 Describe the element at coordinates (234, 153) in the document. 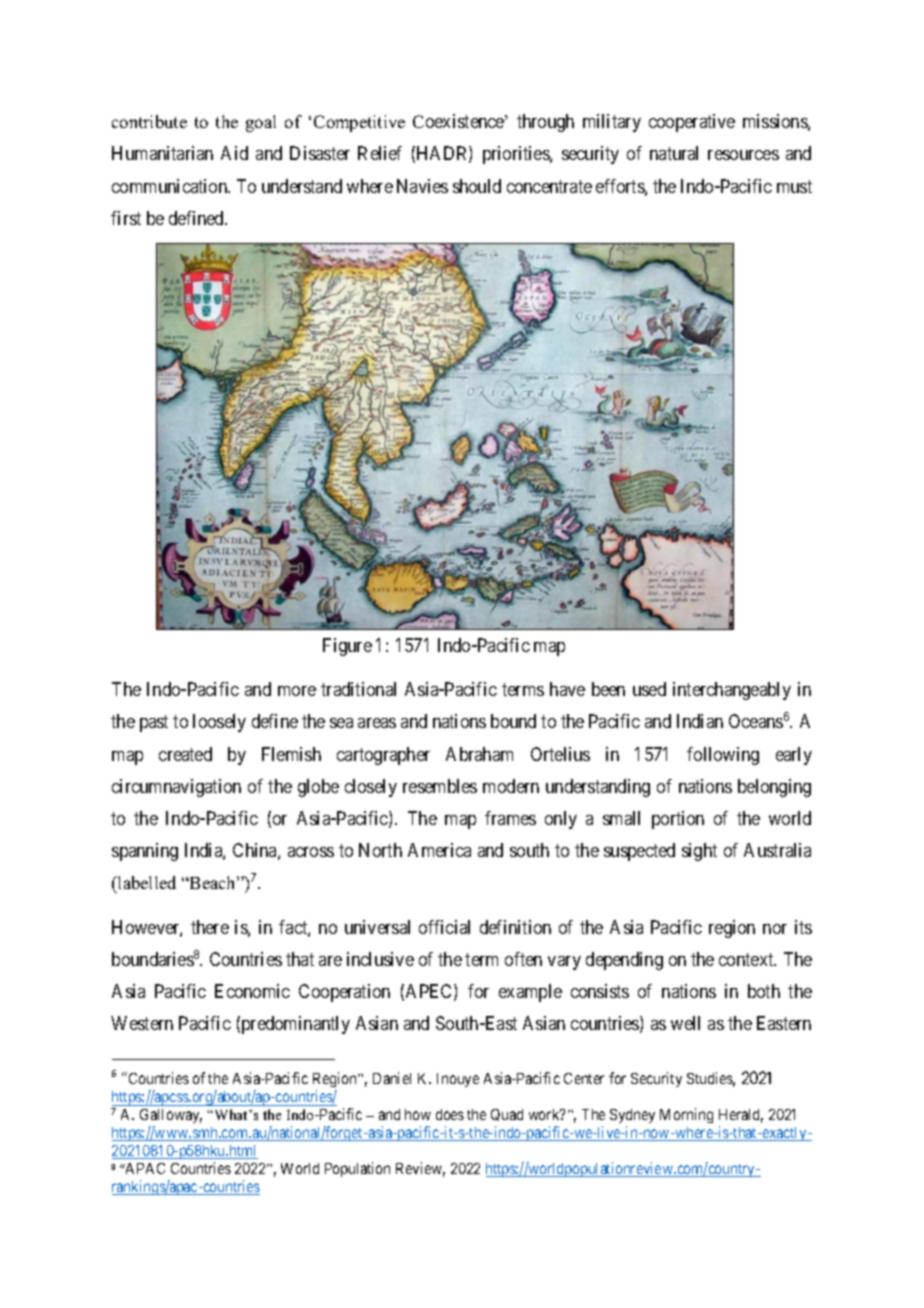

I see `Aid` at that location.
